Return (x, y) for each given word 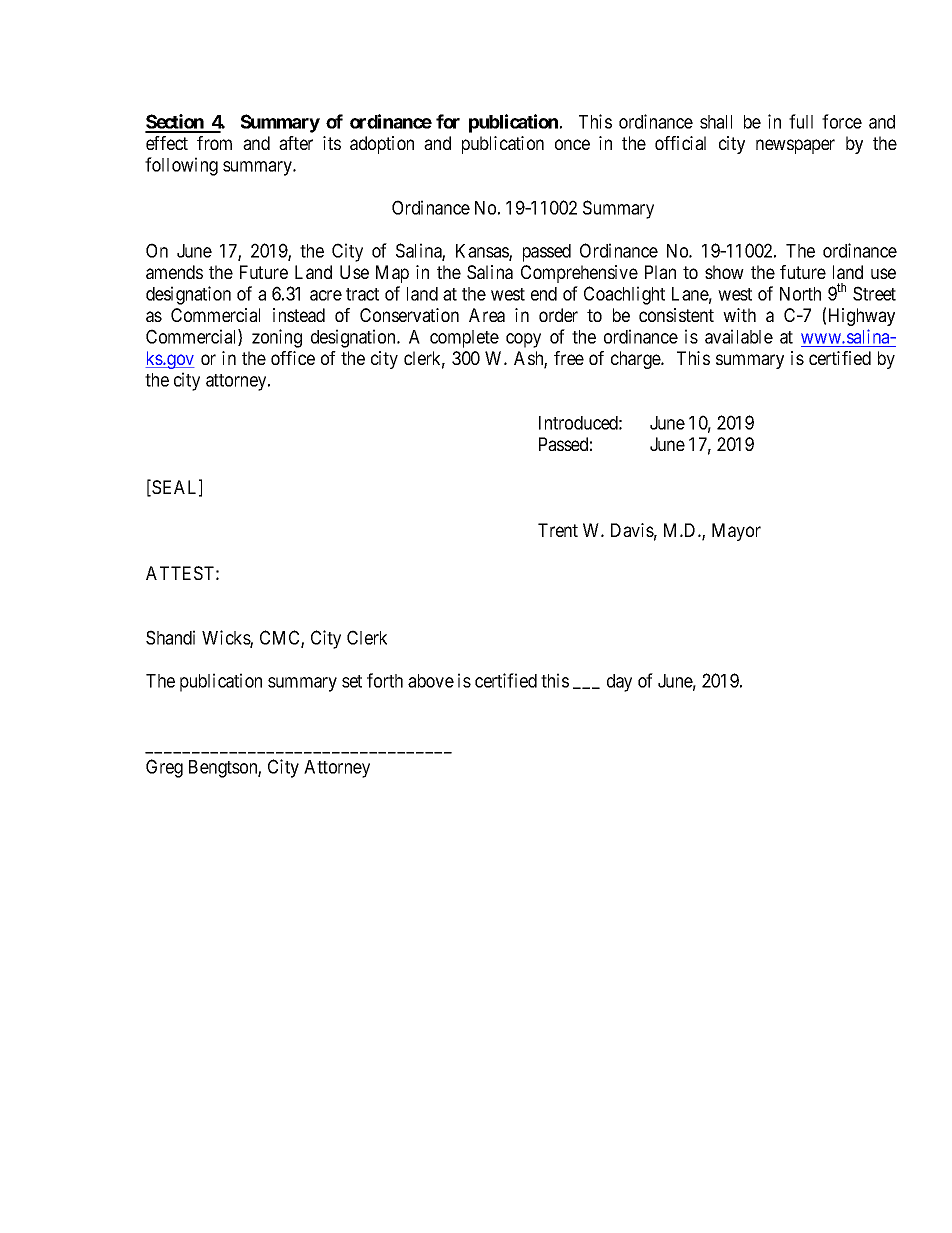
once (572, 144)
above (431, 681)
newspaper (795, 146)
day (619, 683)
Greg (164, 768)
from (214, 143)
